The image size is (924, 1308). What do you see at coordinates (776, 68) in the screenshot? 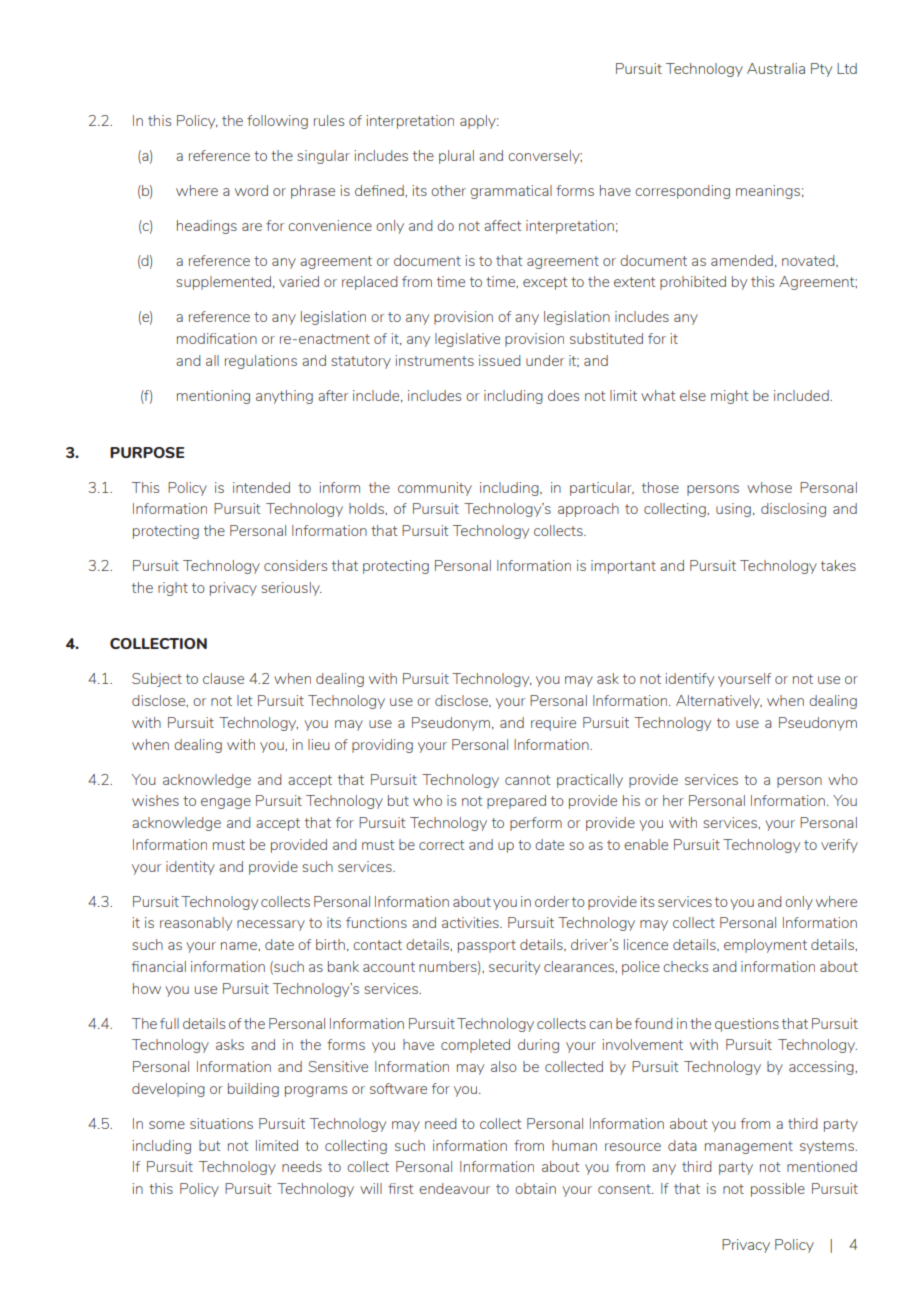
I see `Australia` at bounding box center [776, 68].
